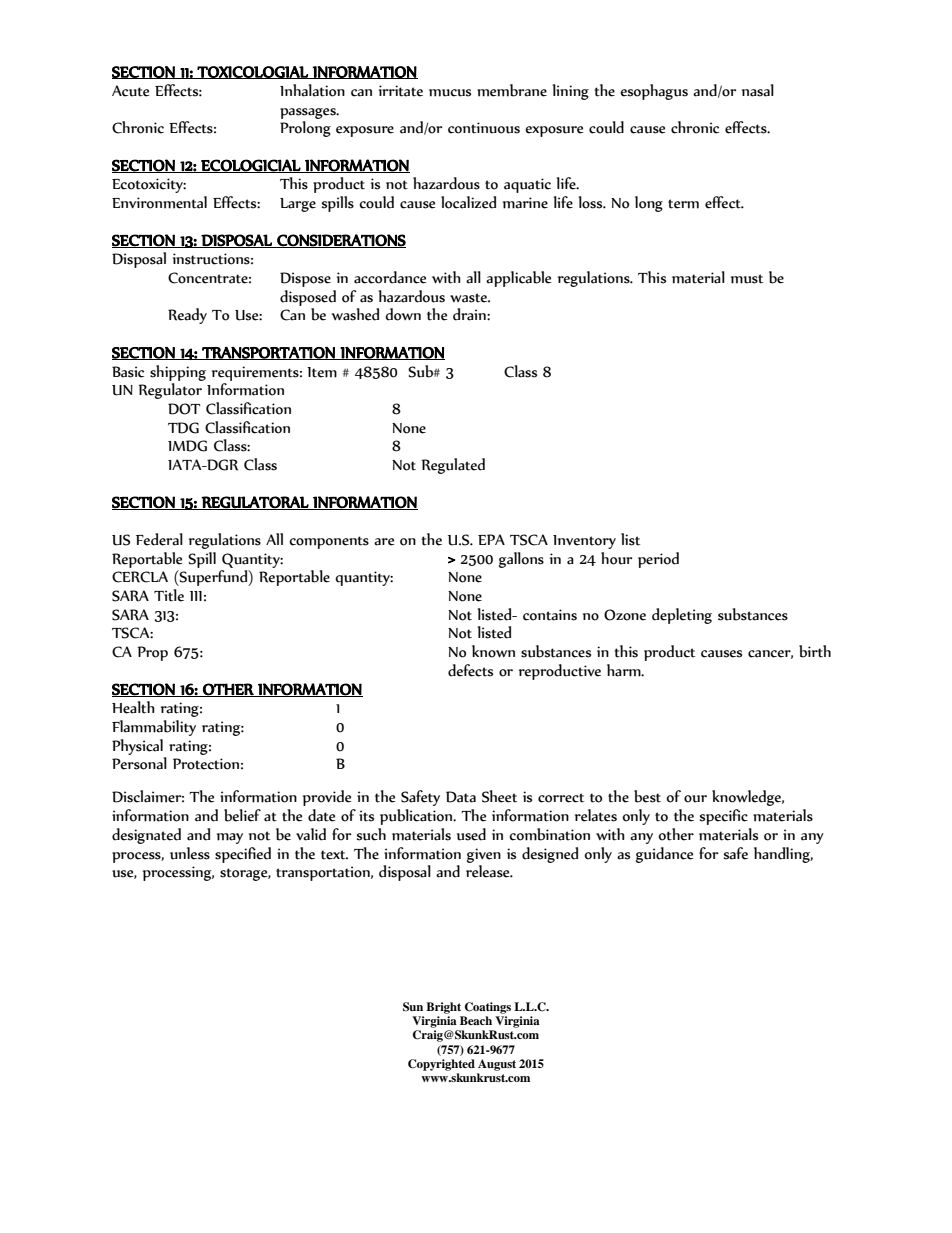 Image resolution: width=952 pixels, height=1233 pixels. Describe the element at coordinates (497, 1065) in the screenshot. I see `August` at that location.
